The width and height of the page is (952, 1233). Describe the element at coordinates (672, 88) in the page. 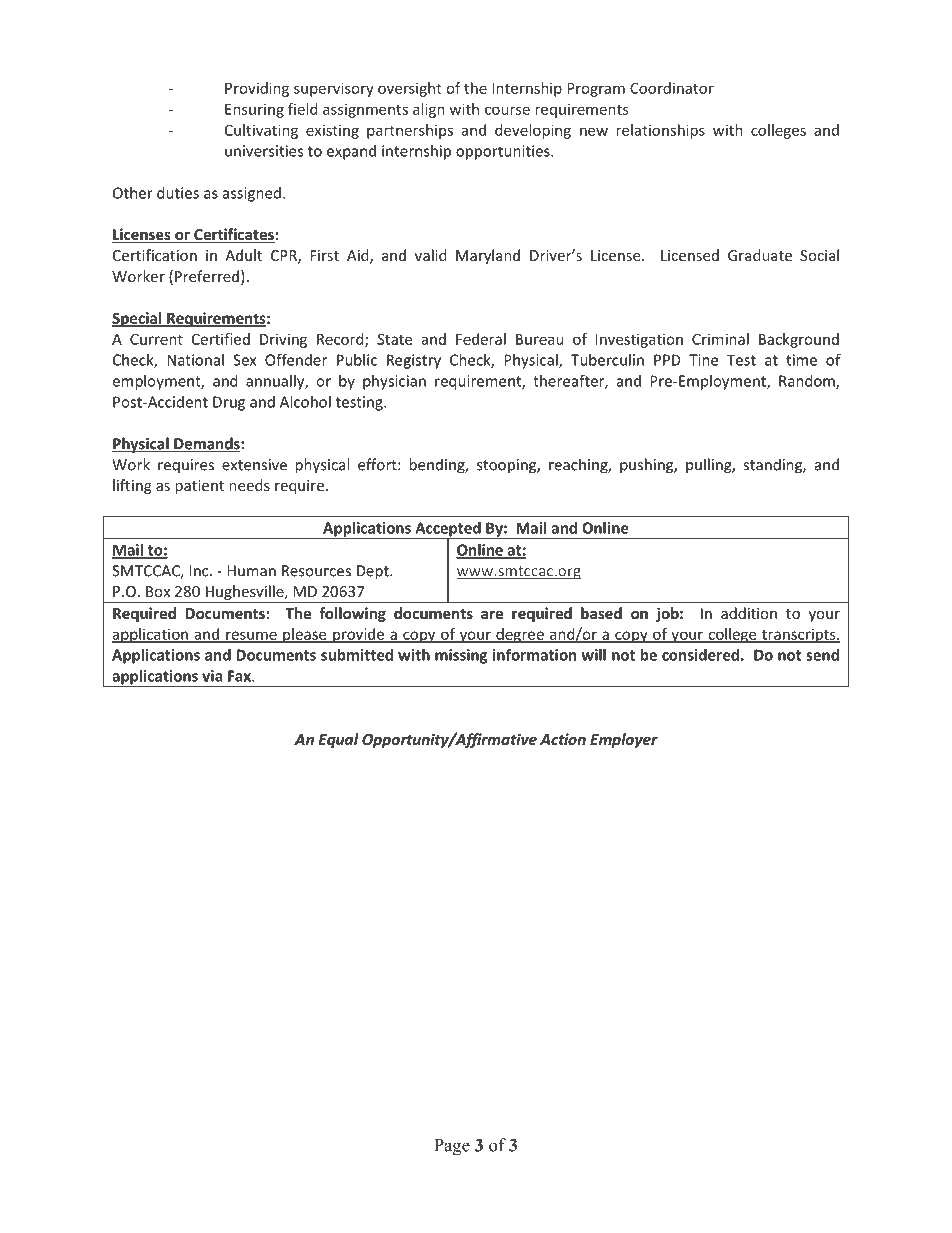

I see `Coordinator` at that location.
